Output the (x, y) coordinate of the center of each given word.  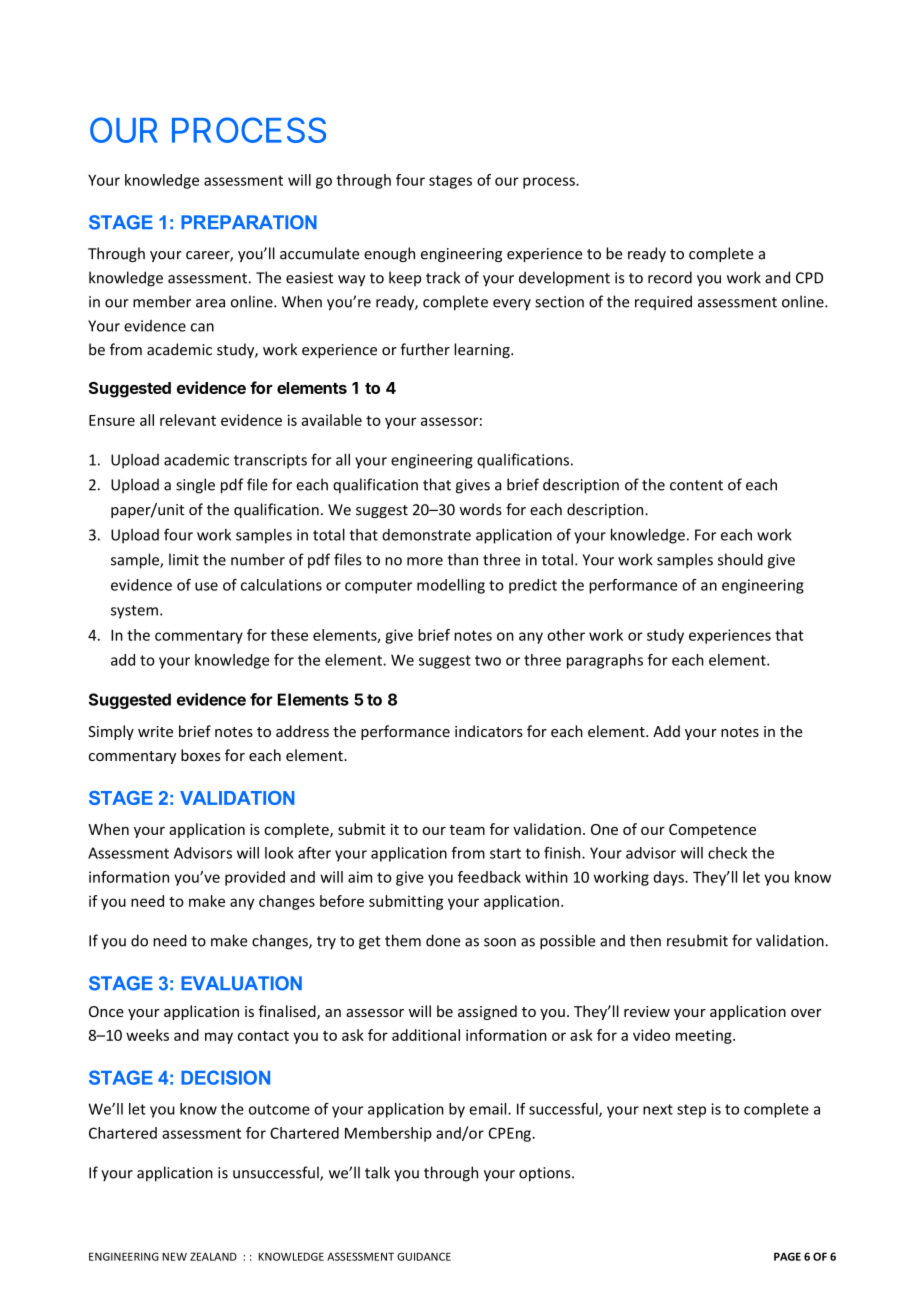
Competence (712, 831)
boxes (201, 755)
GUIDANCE (424, 1256)
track (443, 277)
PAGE (787, 1256)
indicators (489, 731)
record (670, 277)
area (210, 303)
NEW (174, 1256)
